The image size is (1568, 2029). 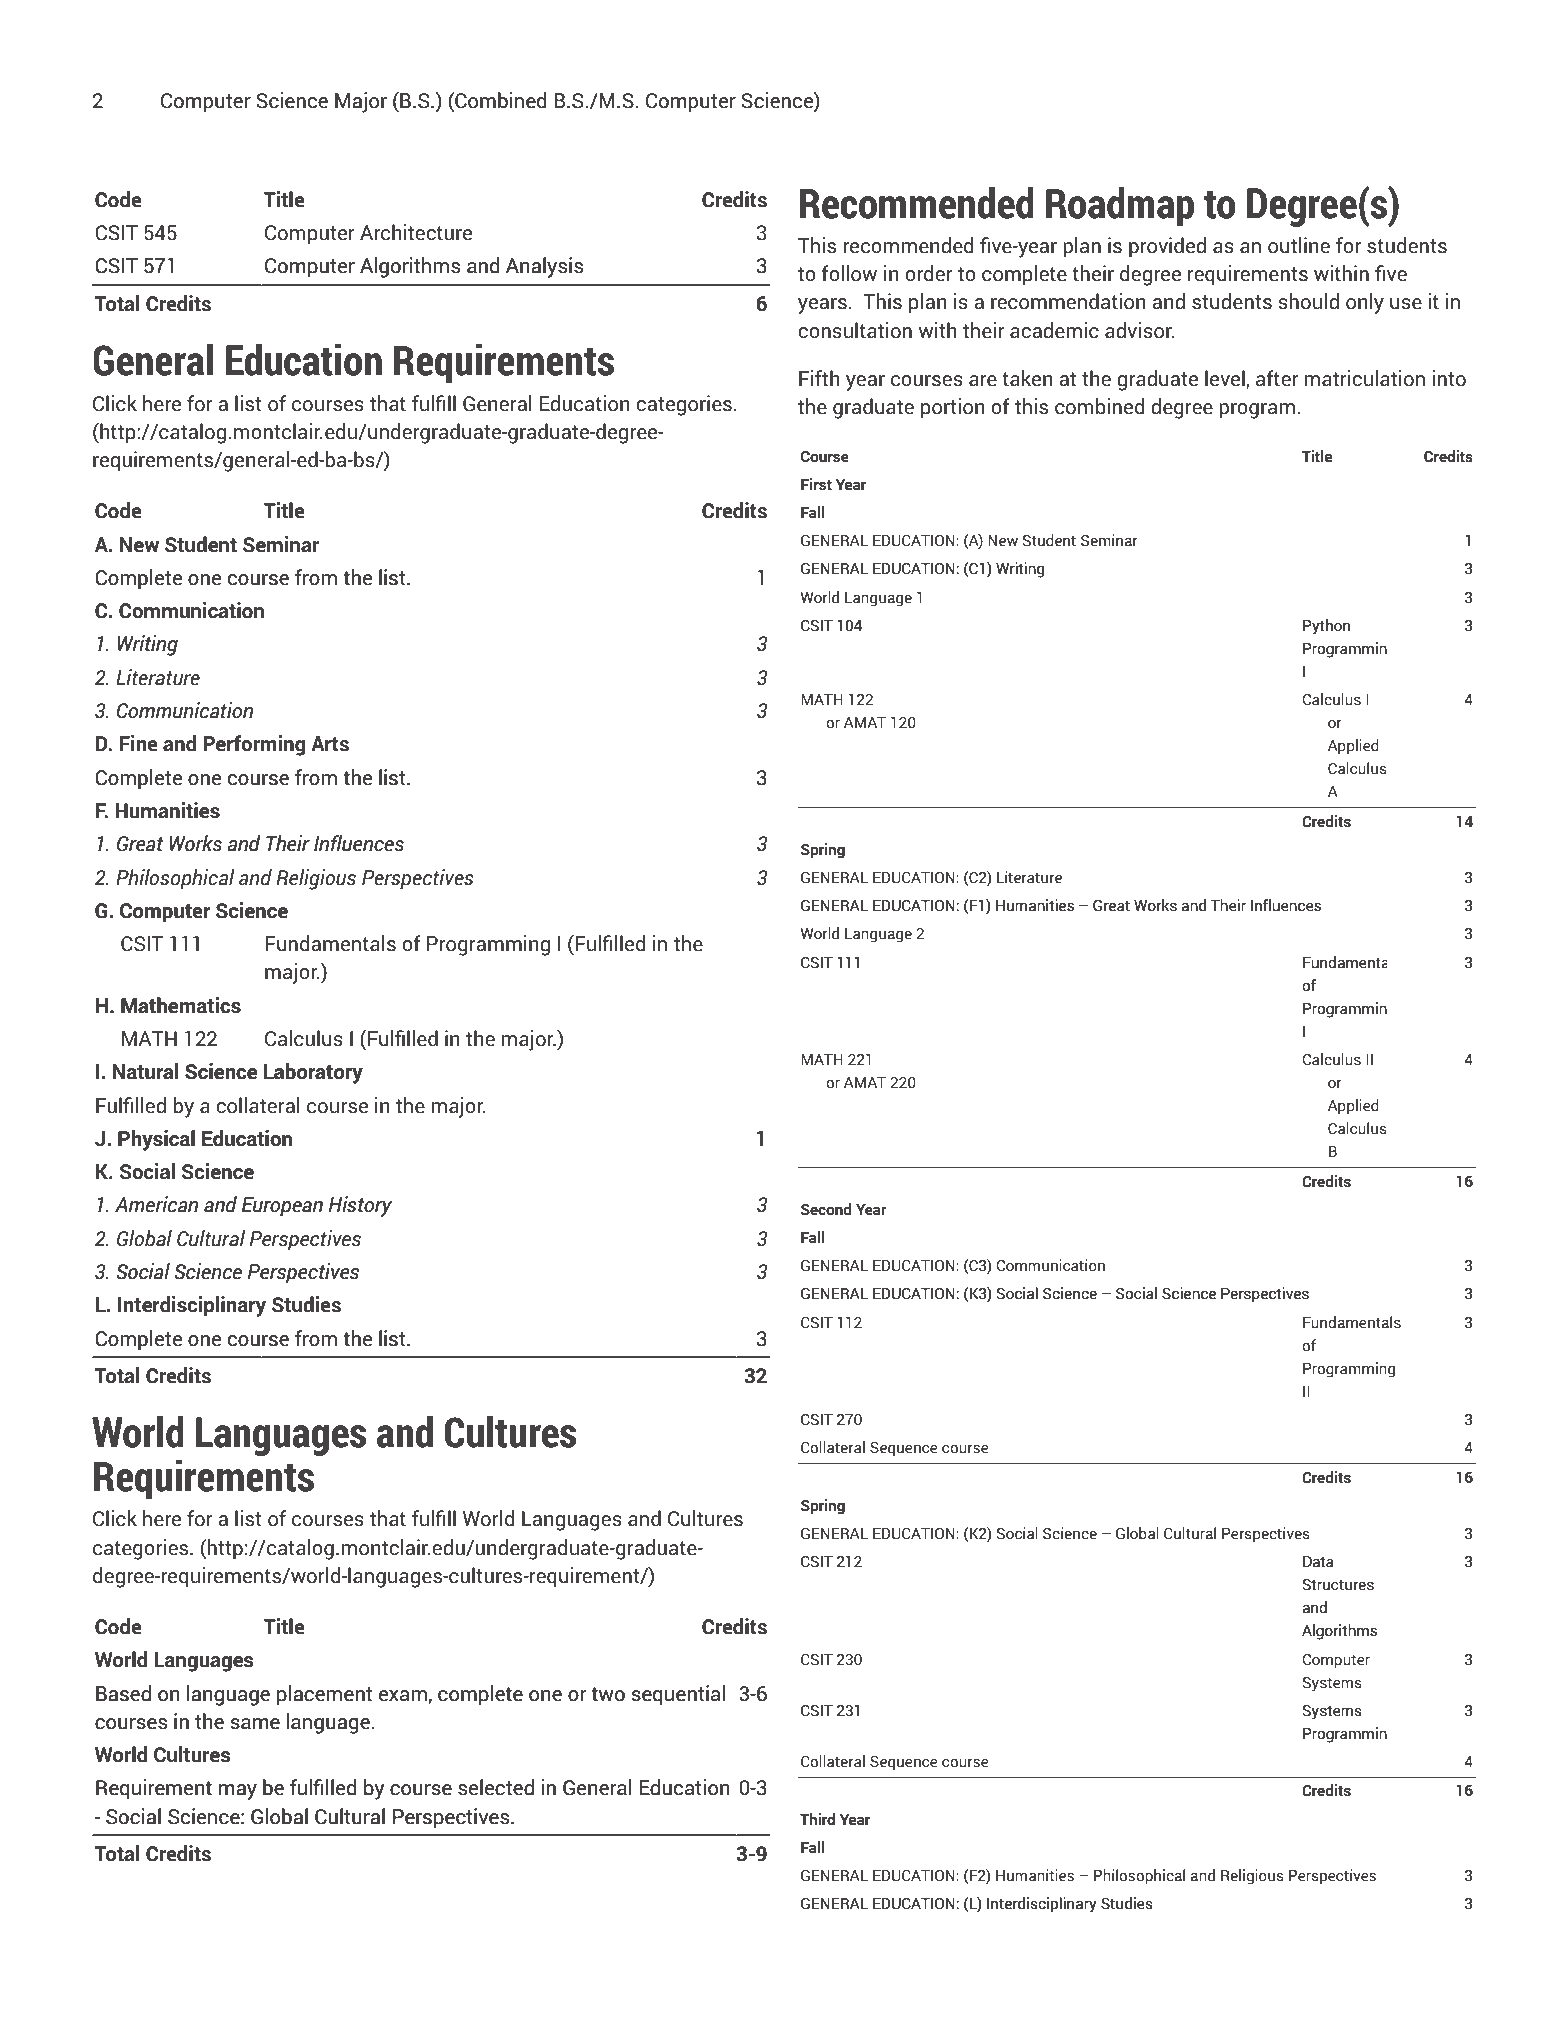 I want to click on follow, so click(x=849, y=273).
